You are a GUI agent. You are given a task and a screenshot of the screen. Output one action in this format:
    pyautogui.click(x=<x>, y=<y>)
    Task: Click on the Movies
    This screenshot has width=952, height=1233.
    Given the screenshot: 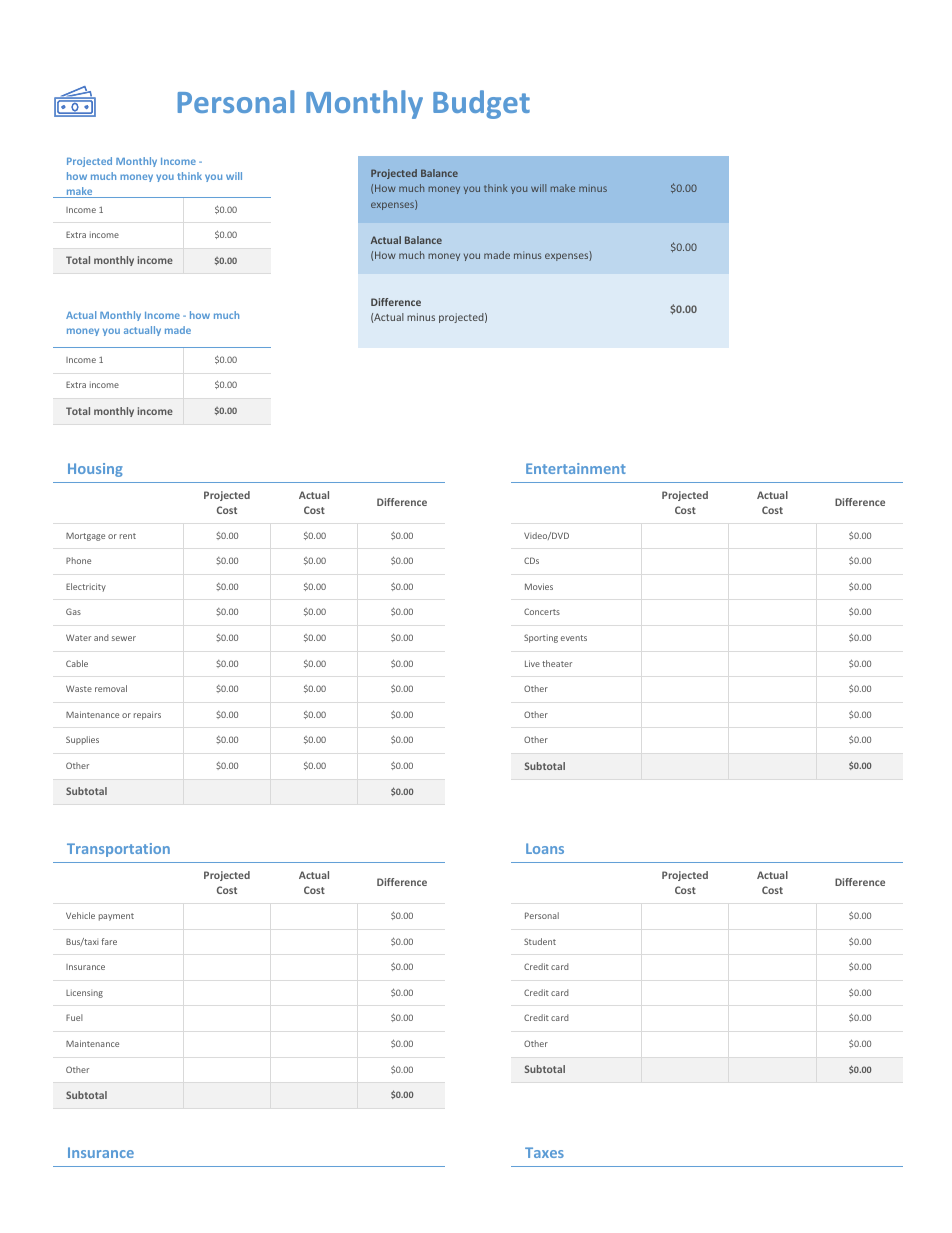 What is the action you would take?
    pyautogui.click(x=539, y=586)
